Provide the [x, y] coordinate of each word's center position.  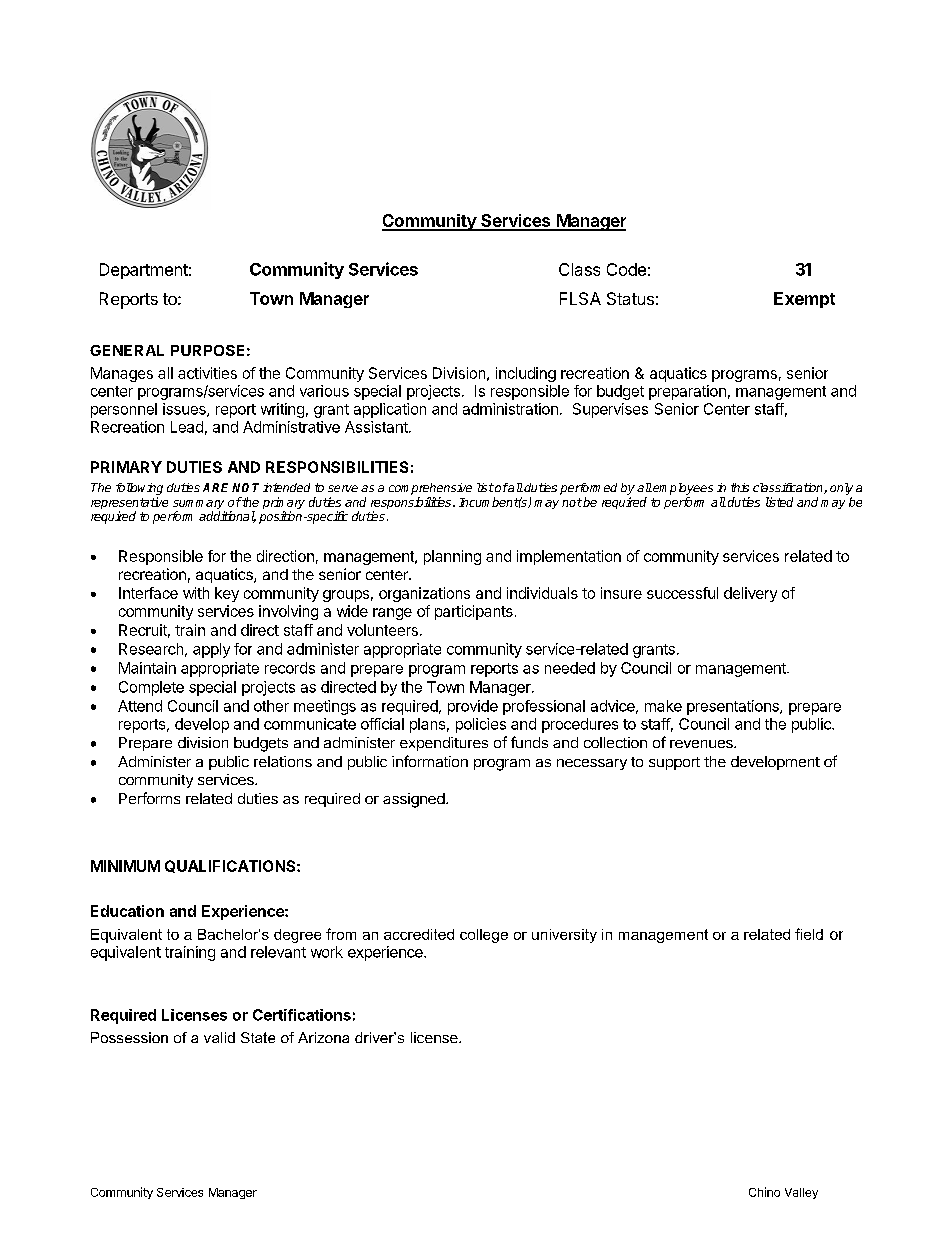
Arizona [323, 1037]
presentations [734, 707]
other [271, 706]
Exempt [804, 300]
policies [481, 725]
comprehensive [430, 489]
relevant [278, 952]
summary [199, 506]
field [809, 934]
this [740, 487]
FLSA [580, 298]
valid [219, 1037]
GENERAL [127, 350]
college [484, 936]
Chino [764, 1192]
